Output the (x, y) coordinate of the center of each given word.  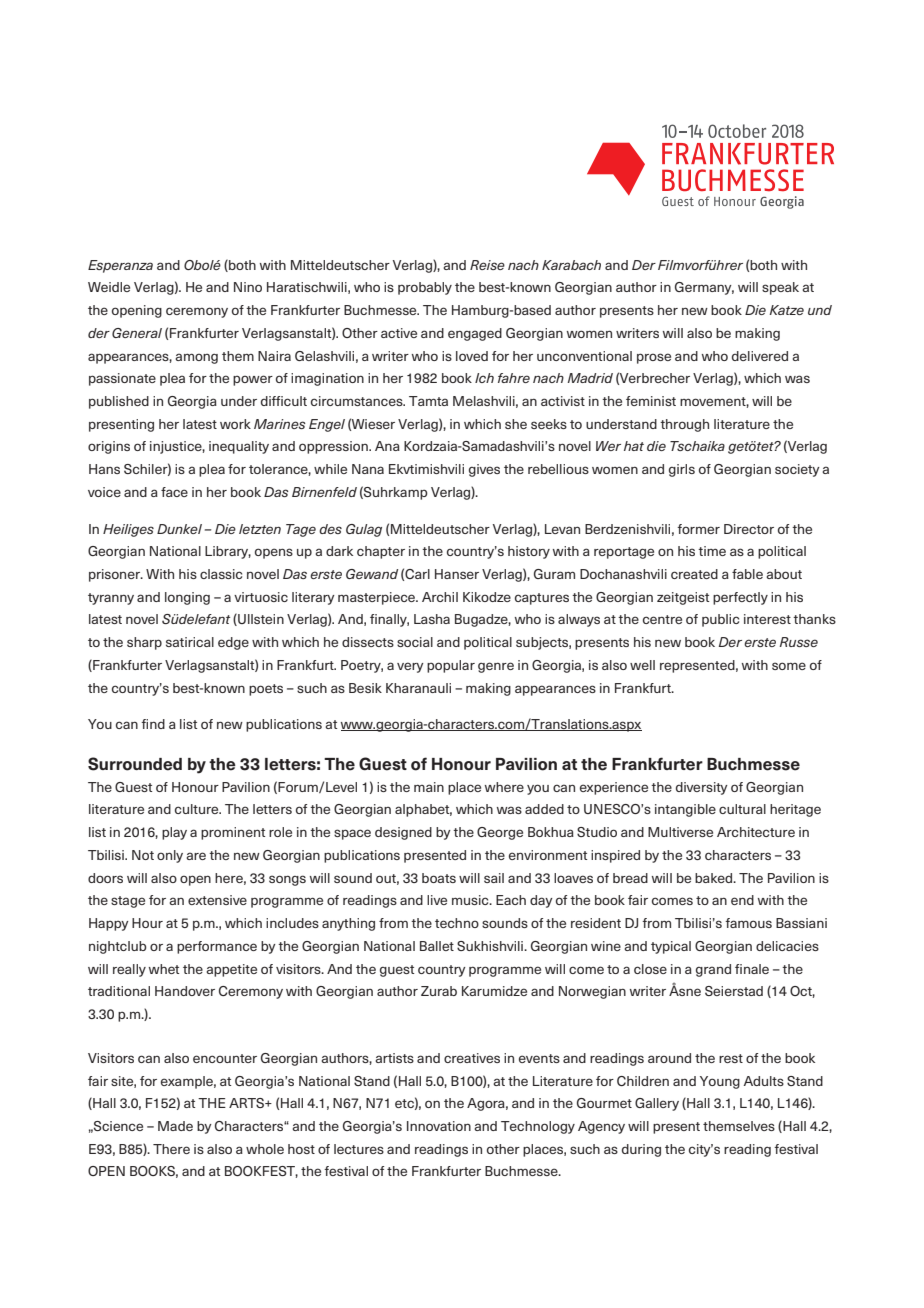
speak (780, 288)
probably (425, 288)
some (789, 666)
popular (451, 666)
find (153, 724)
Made (175, 1126)
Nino (248, 287)
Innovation (439, 1126)
